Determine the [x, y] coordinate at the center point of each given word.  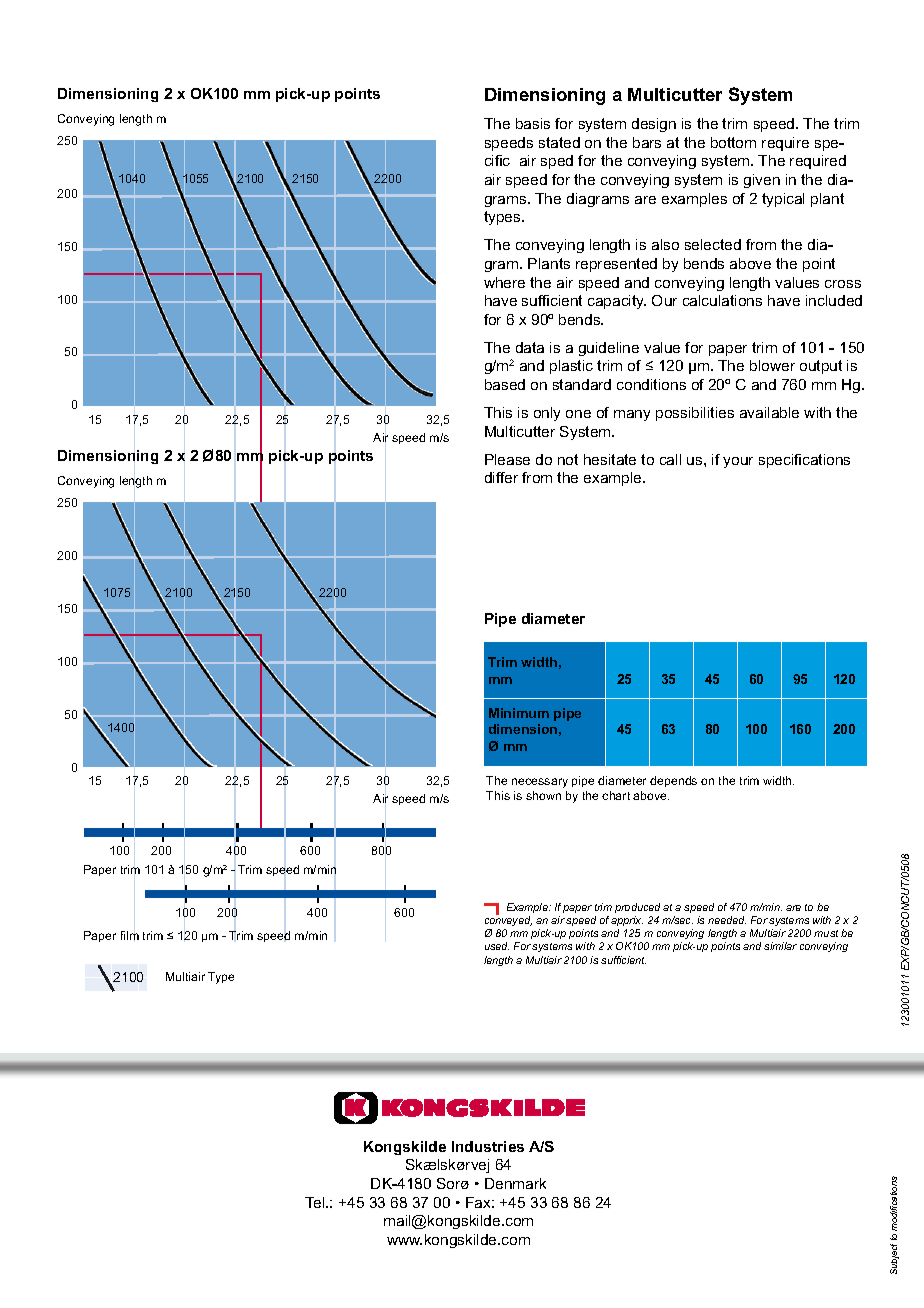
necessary [540, 783]
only [547, 414]
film [130, 935]
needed [727, 920]
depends [673, 781]
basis [533, 123]
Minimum [519, 713]
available [769, 412]
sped [557, 162]
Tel [316, 1202]
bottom [733, 142]
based [505, 384]
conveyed [508, 923]
